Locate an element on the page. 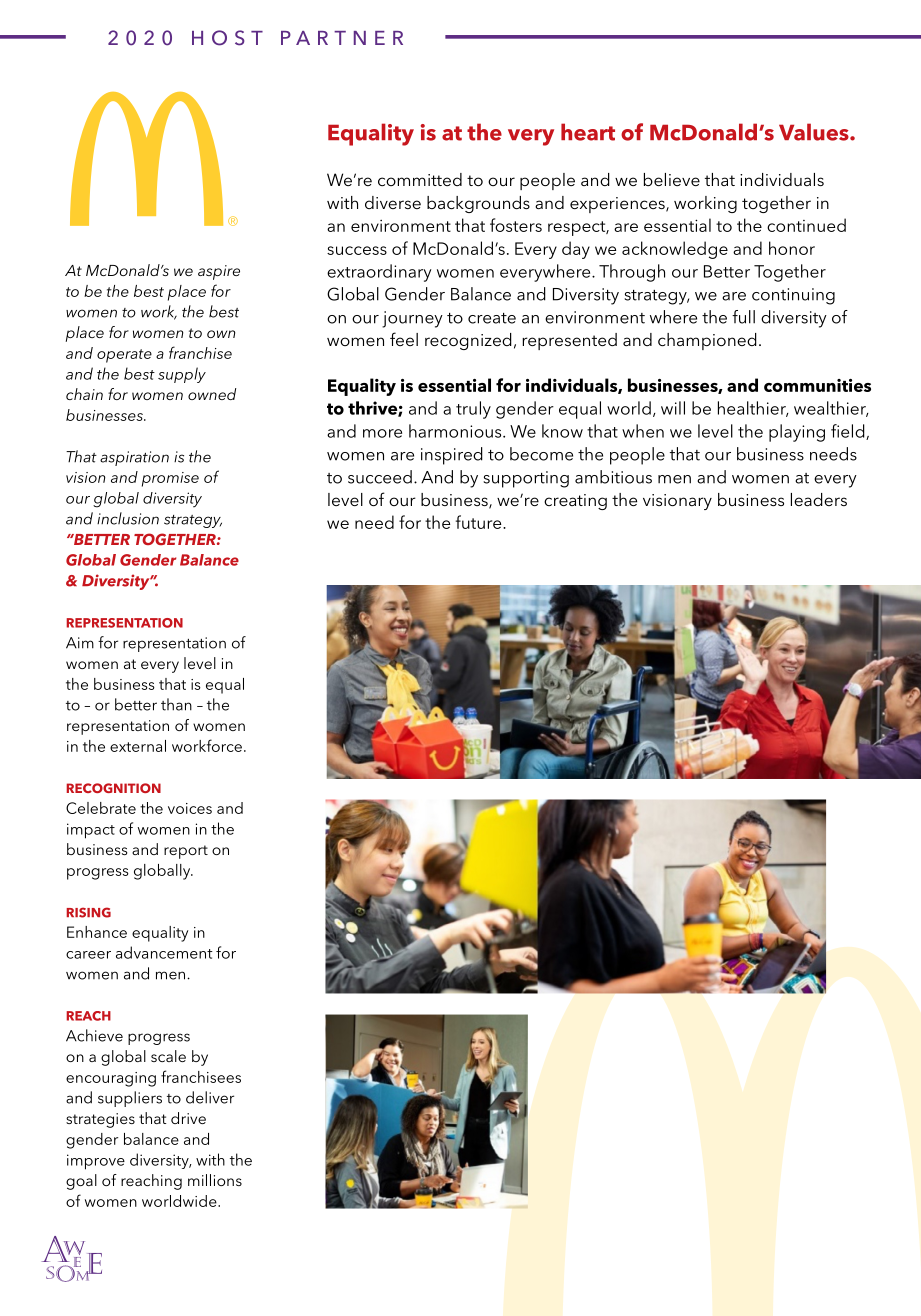  HOST is located at coordinates (227, 38).
